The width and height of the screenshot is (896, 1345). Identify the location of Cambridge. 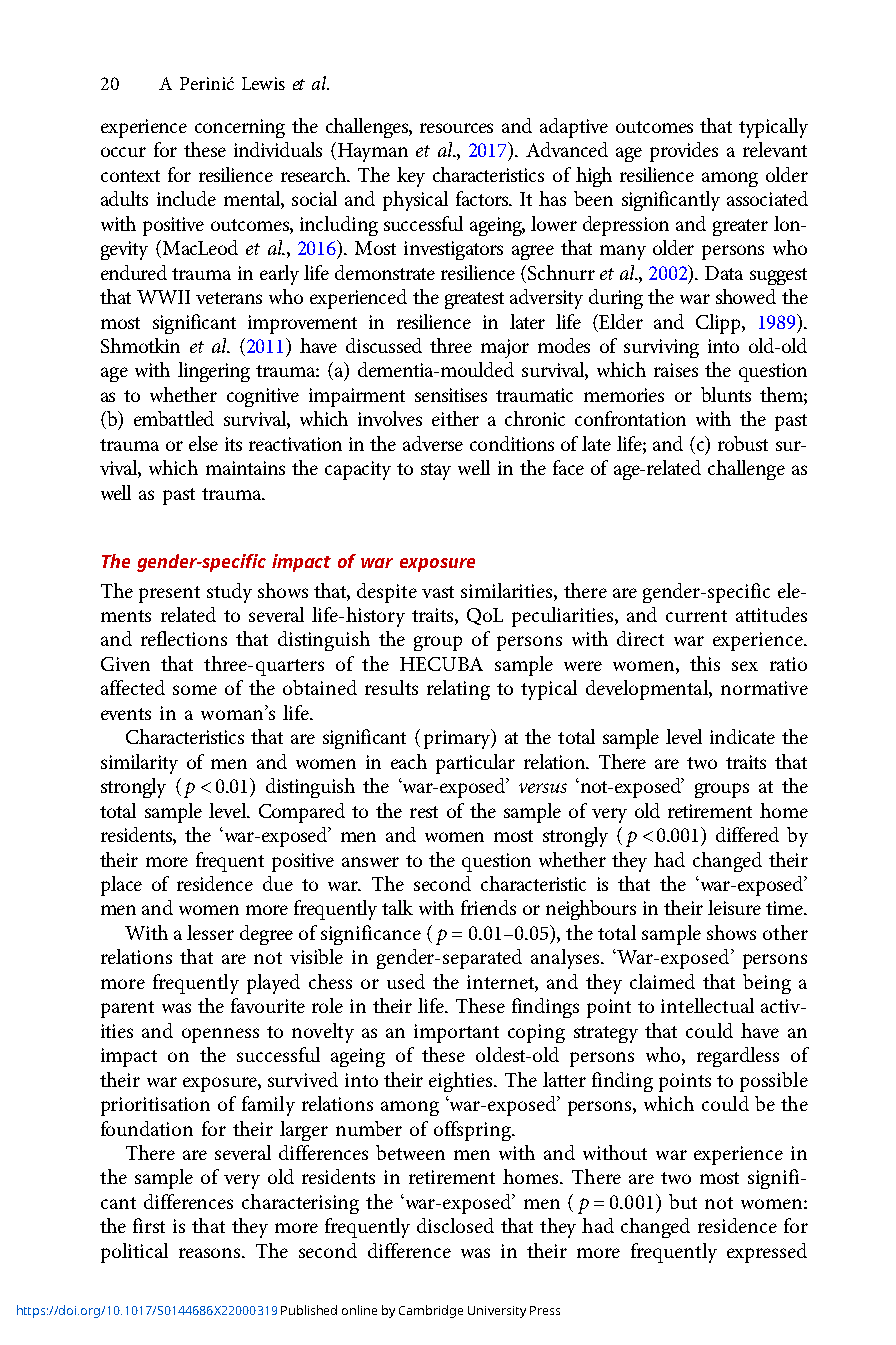
(431, 1311).
